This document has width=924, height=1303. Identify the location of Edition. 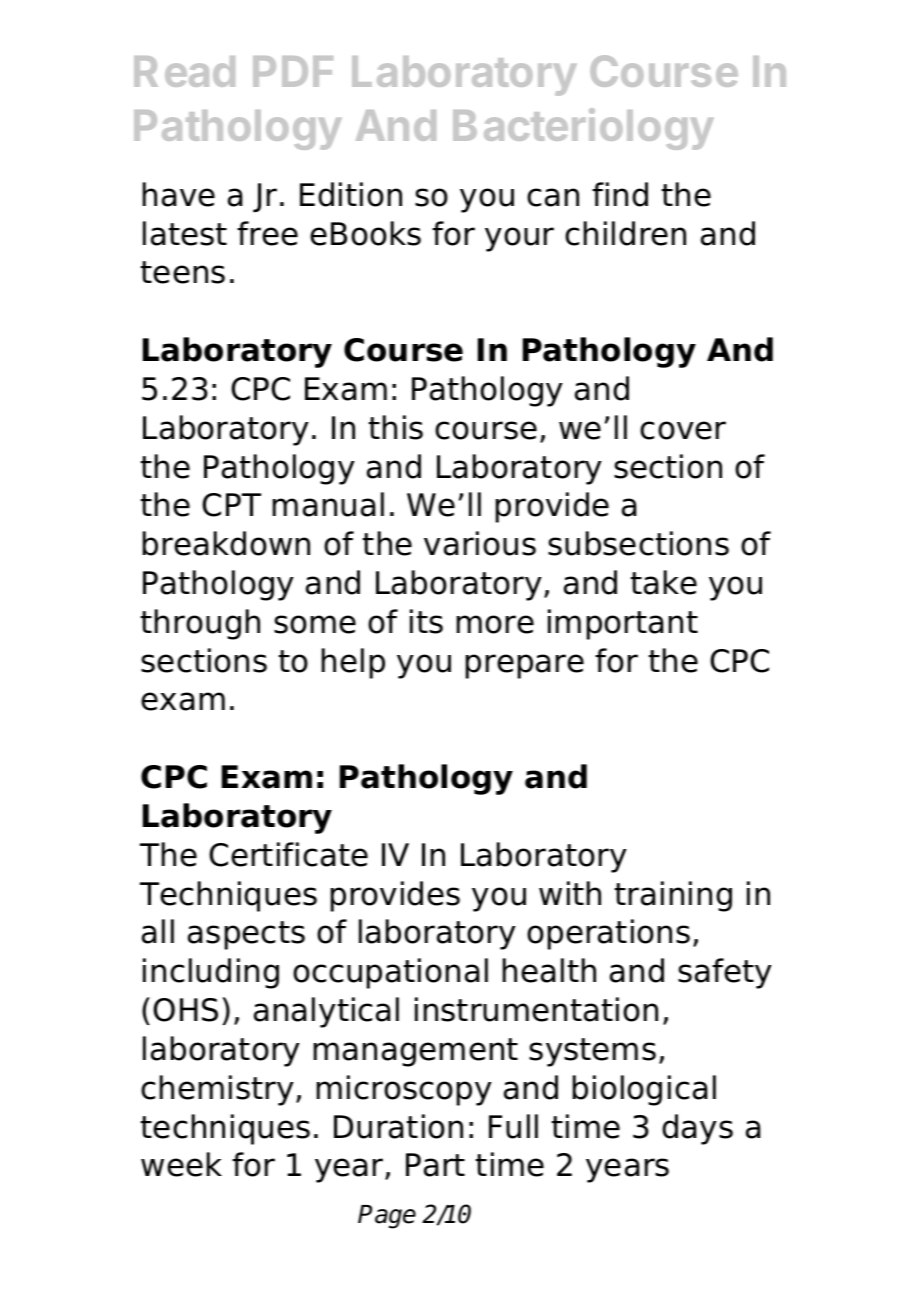
(351, 194).
